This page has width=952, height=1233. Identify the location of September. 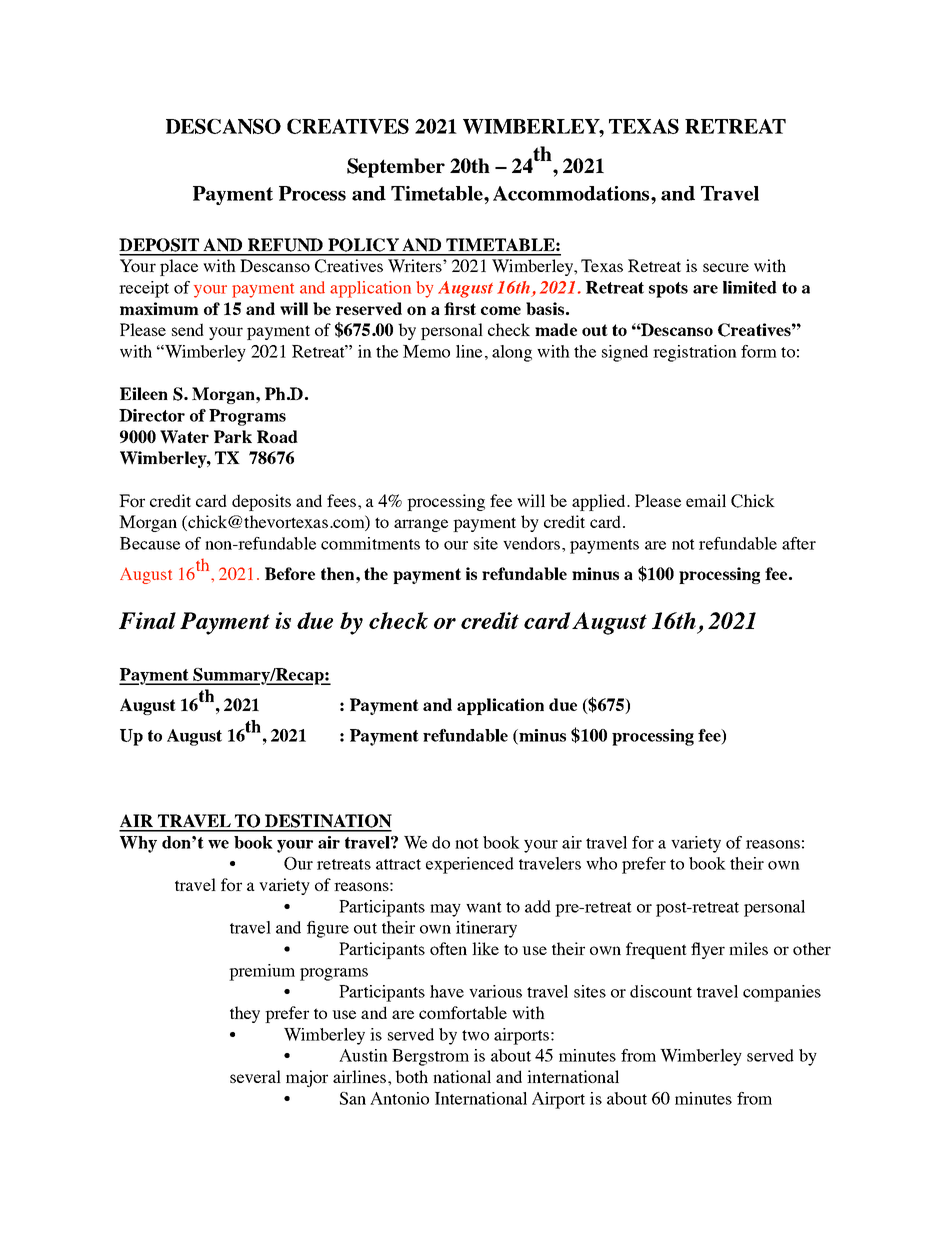
(396, 168).
